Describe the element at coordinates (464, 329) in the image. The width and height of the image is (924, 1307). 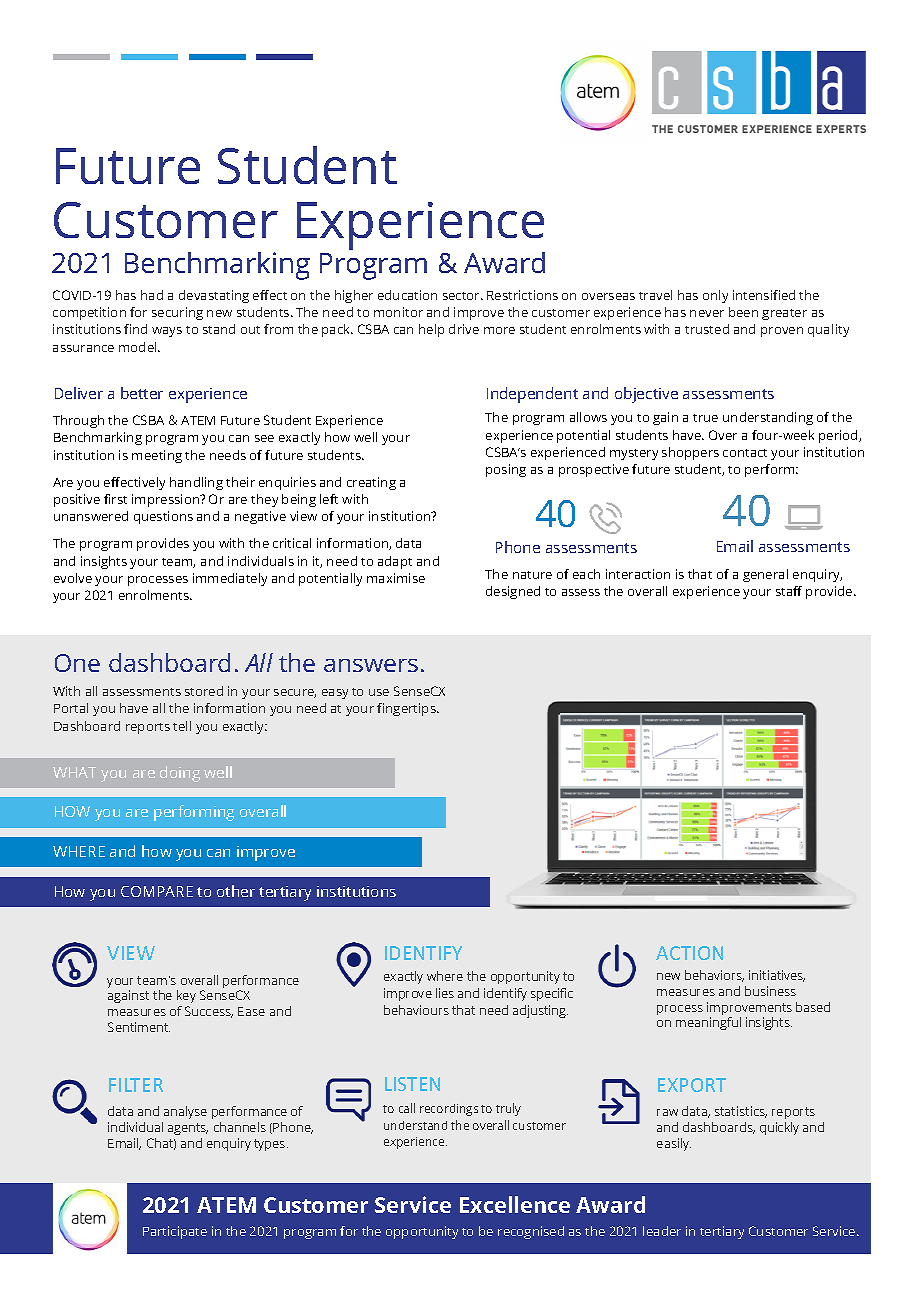
I see `drive` at that location.
